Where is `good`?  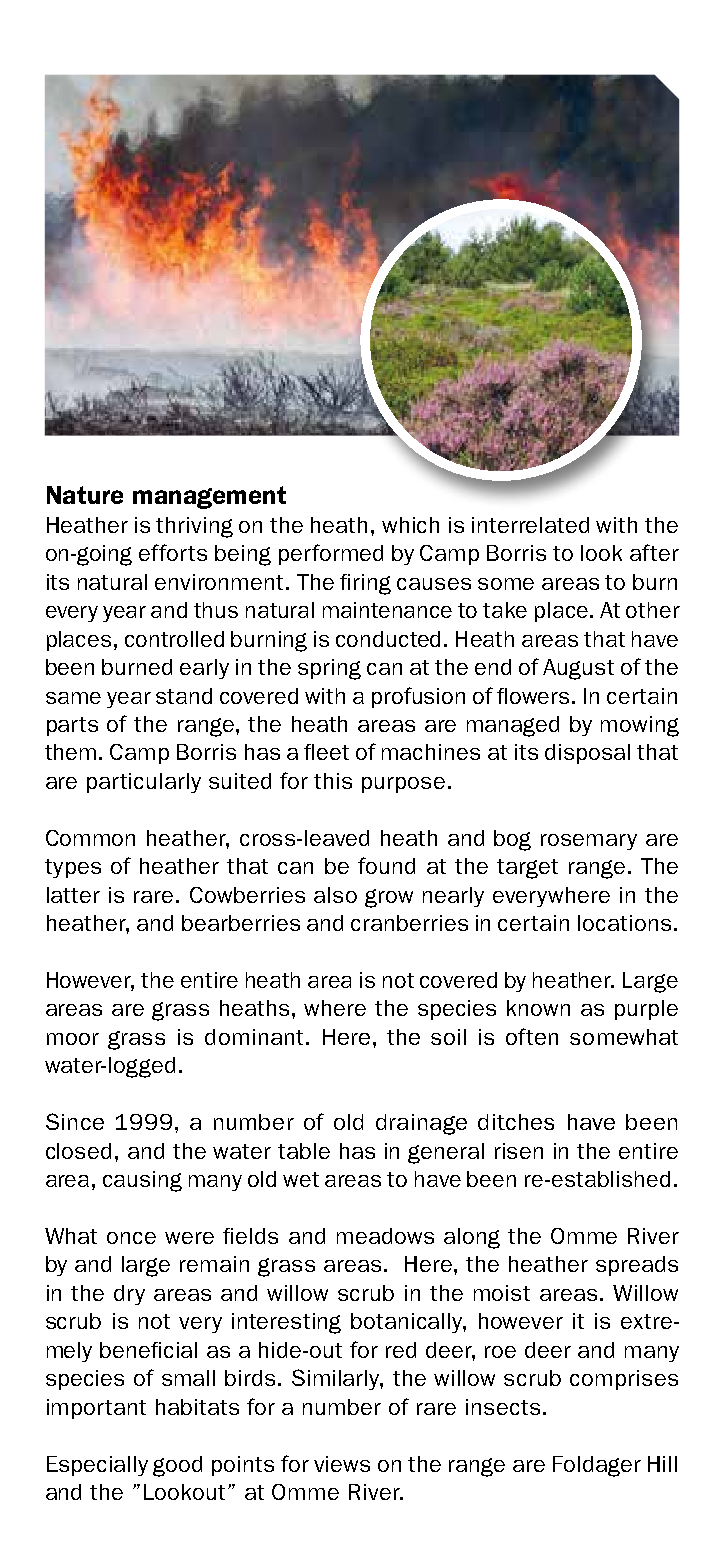 good is located at coordinates (177, 1466).
